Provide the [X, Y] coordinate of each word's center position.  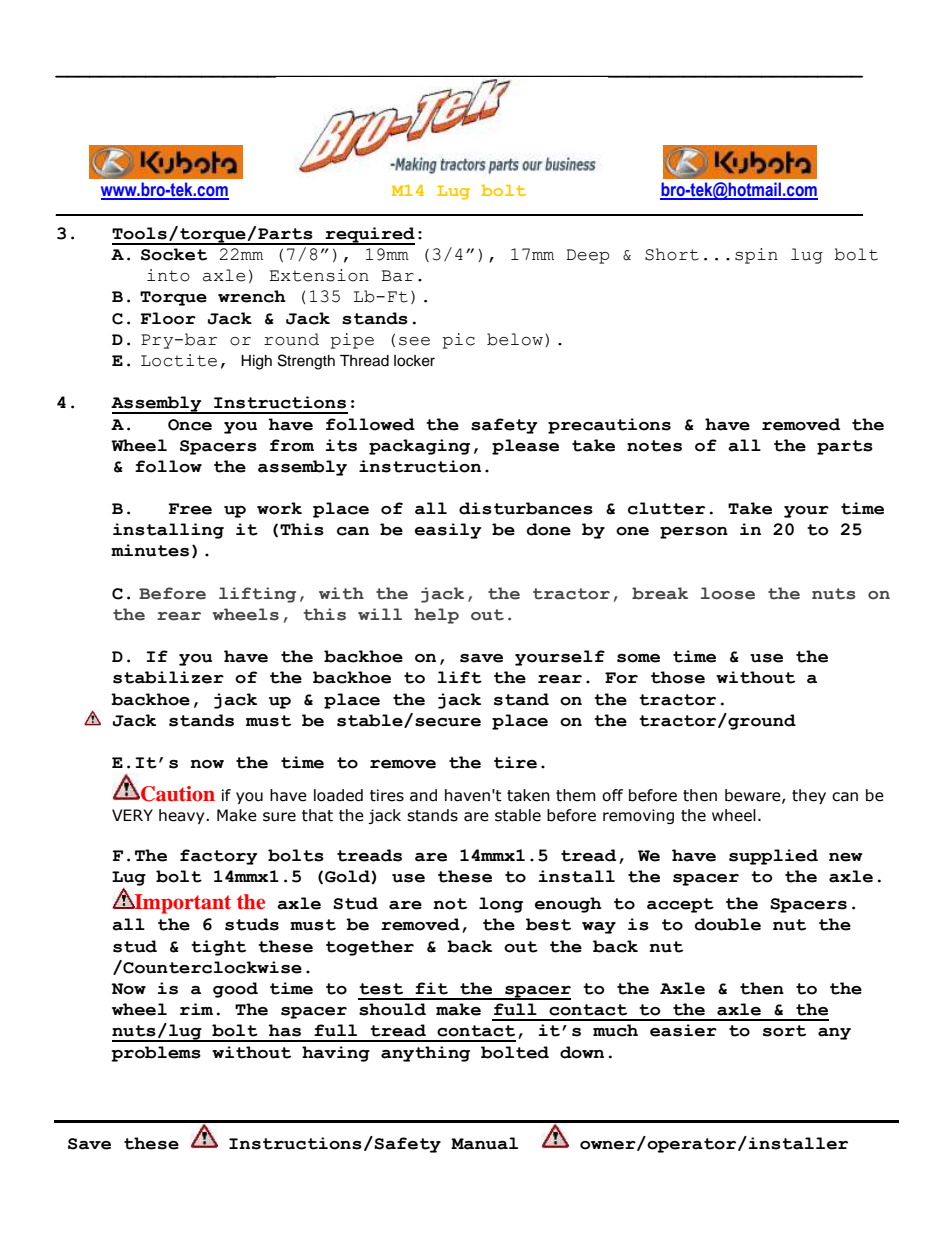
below [515, 339]
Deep [588, 256]
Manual [484, 1143]
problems [156, 1054]
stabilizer [168, 677]
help [436, 616]
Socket [174, 254]
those [678, 677]
